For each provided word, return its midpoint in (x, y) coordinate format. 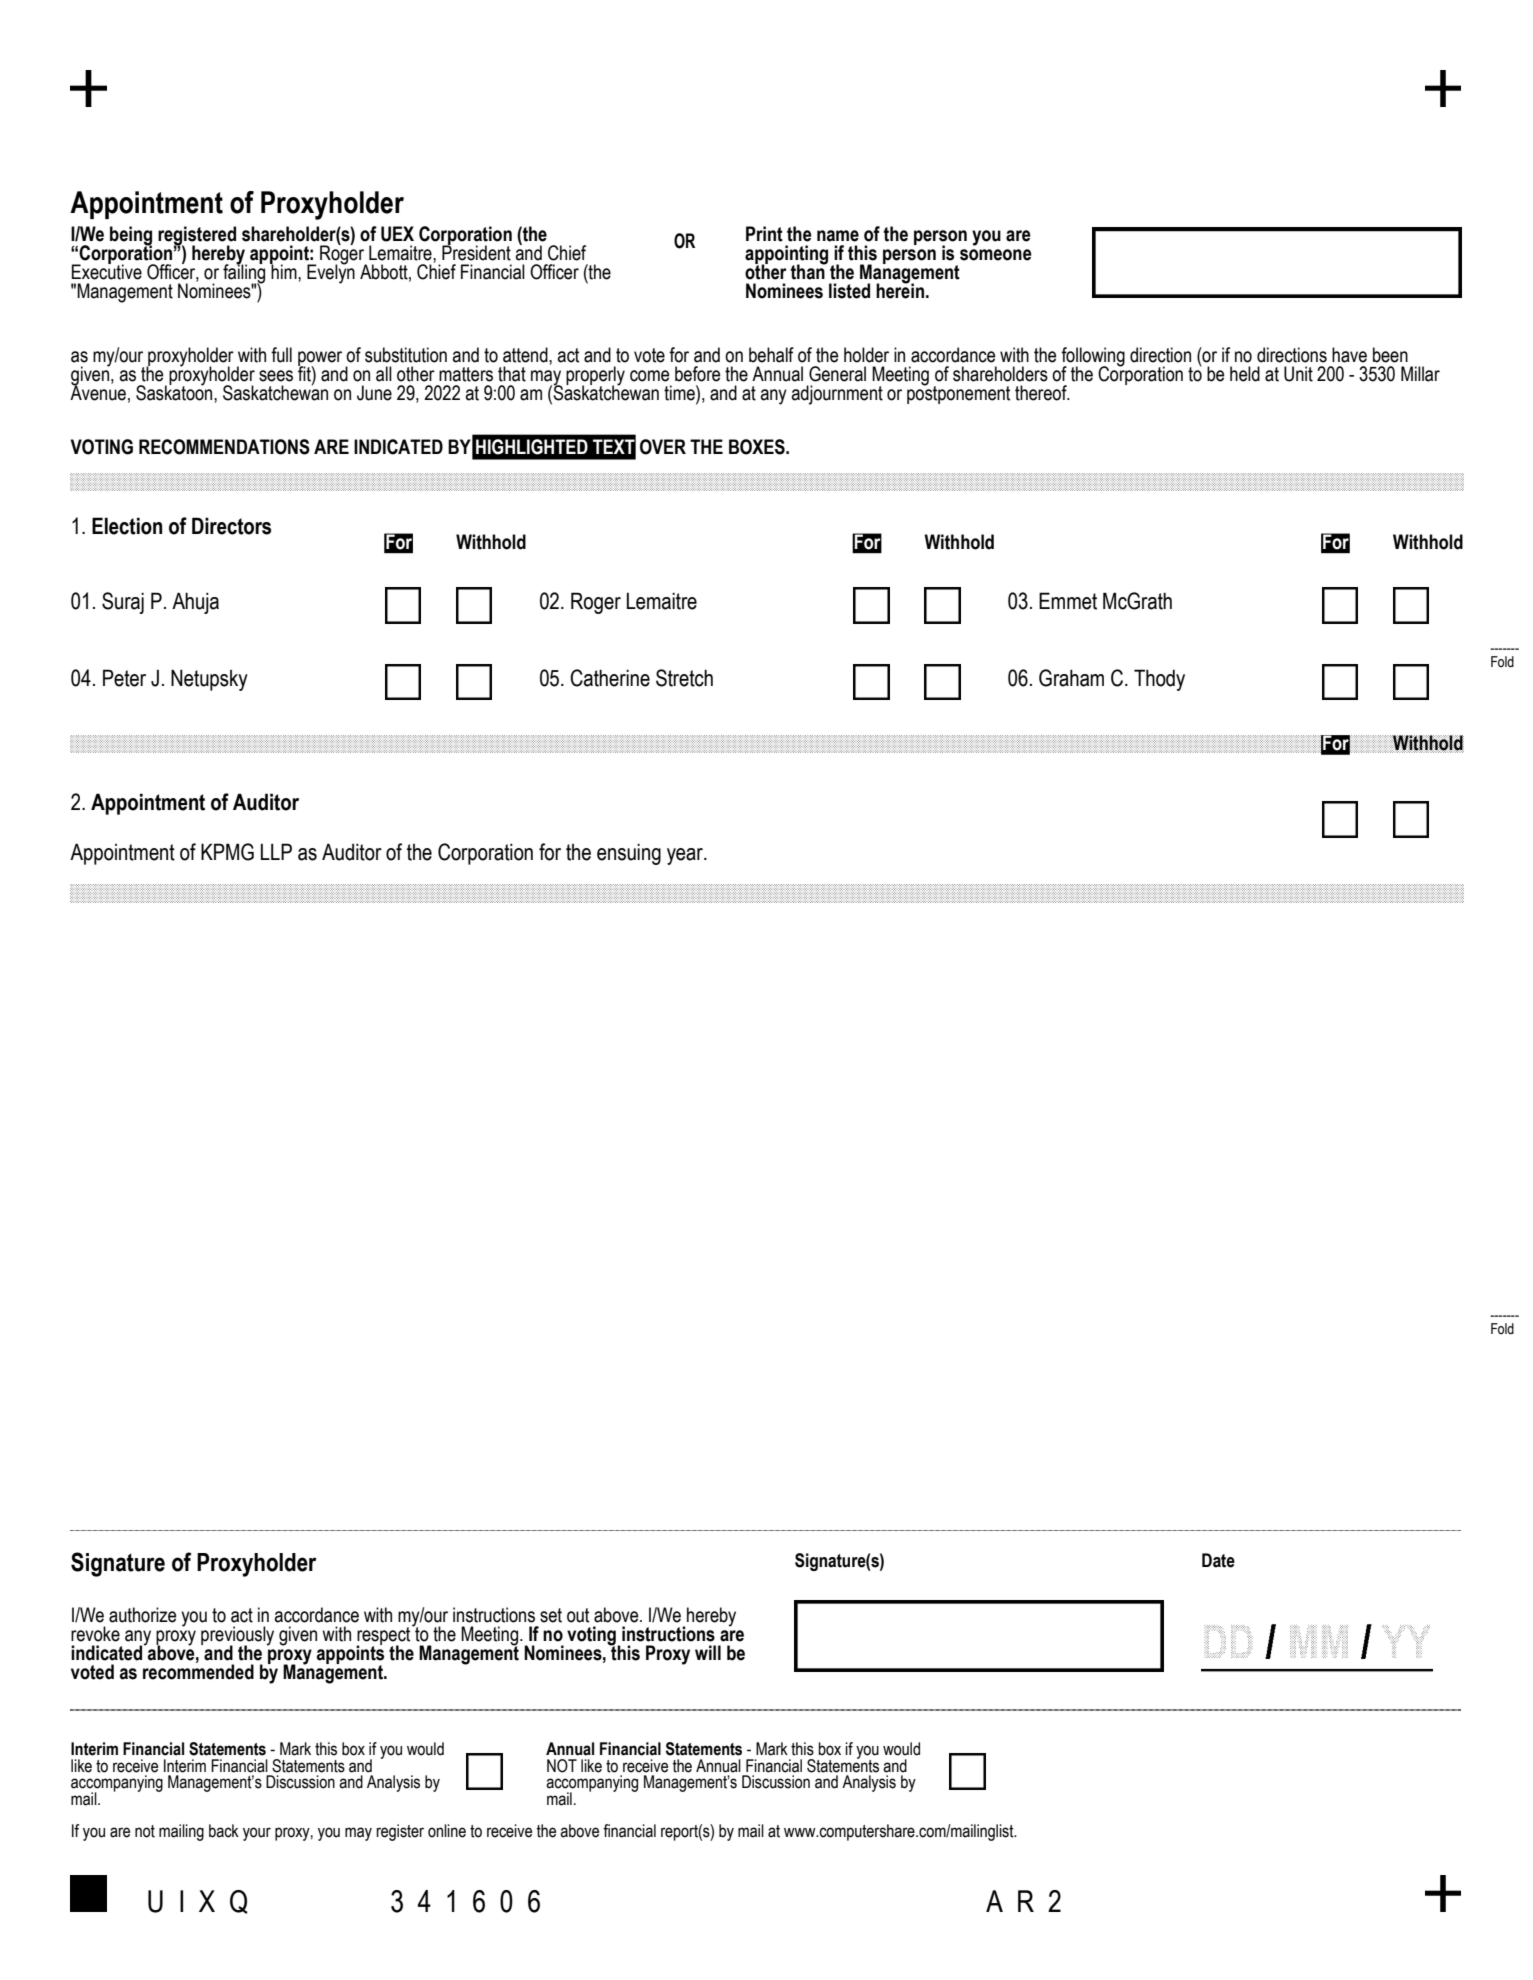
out (578, 1615)
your (257, 1834)
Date (1218, 1560)
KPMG (227, 852)
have (1349, 355)
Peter (124, 678)
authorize (143, 1615)
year (686, 856)
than (808, 271)
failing (244, 274)
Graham (1071, 678)
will (708, 1652)
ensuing (629, 854)
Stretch (684, 678)
